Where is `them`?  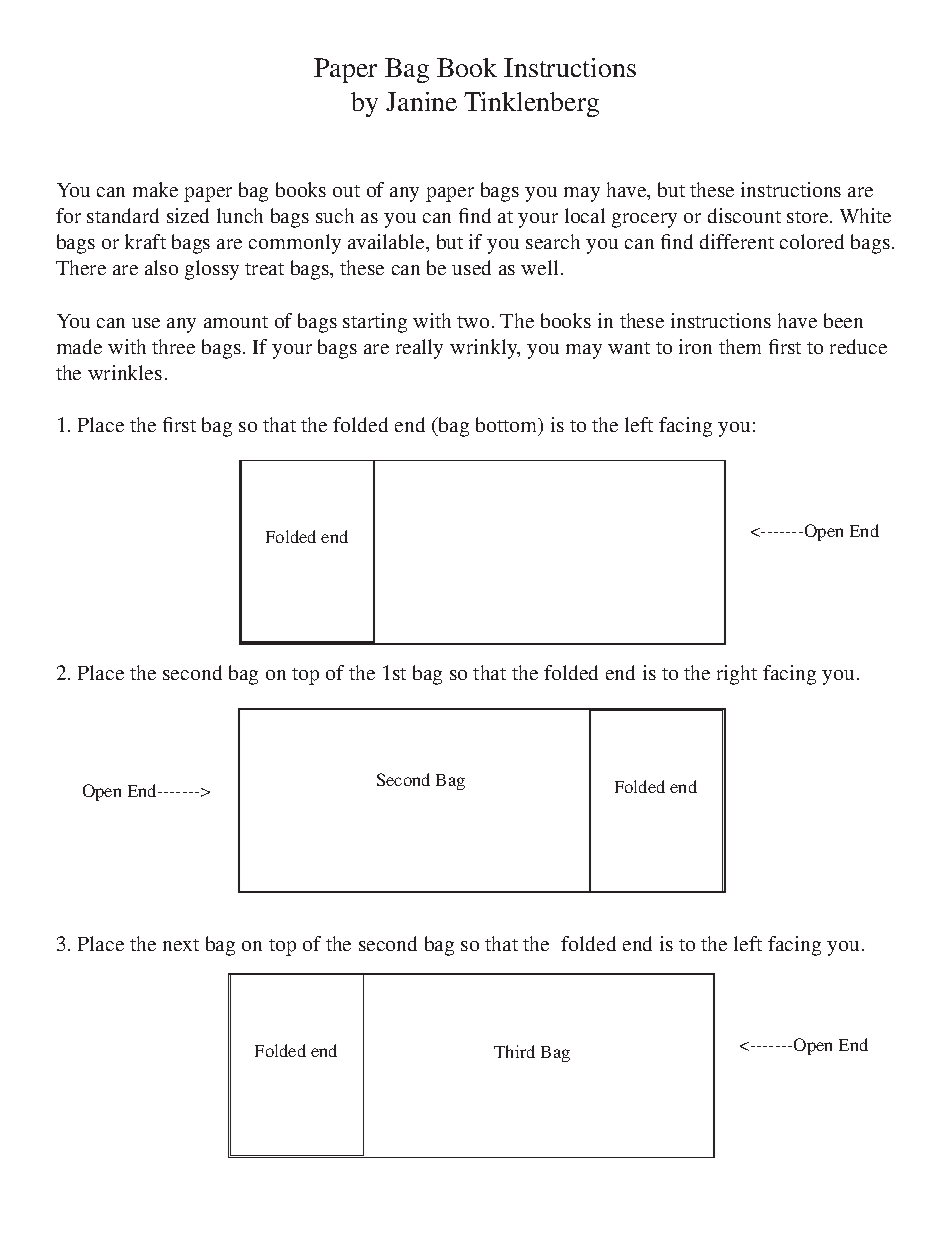 them is located at coordinates (740, 346).
